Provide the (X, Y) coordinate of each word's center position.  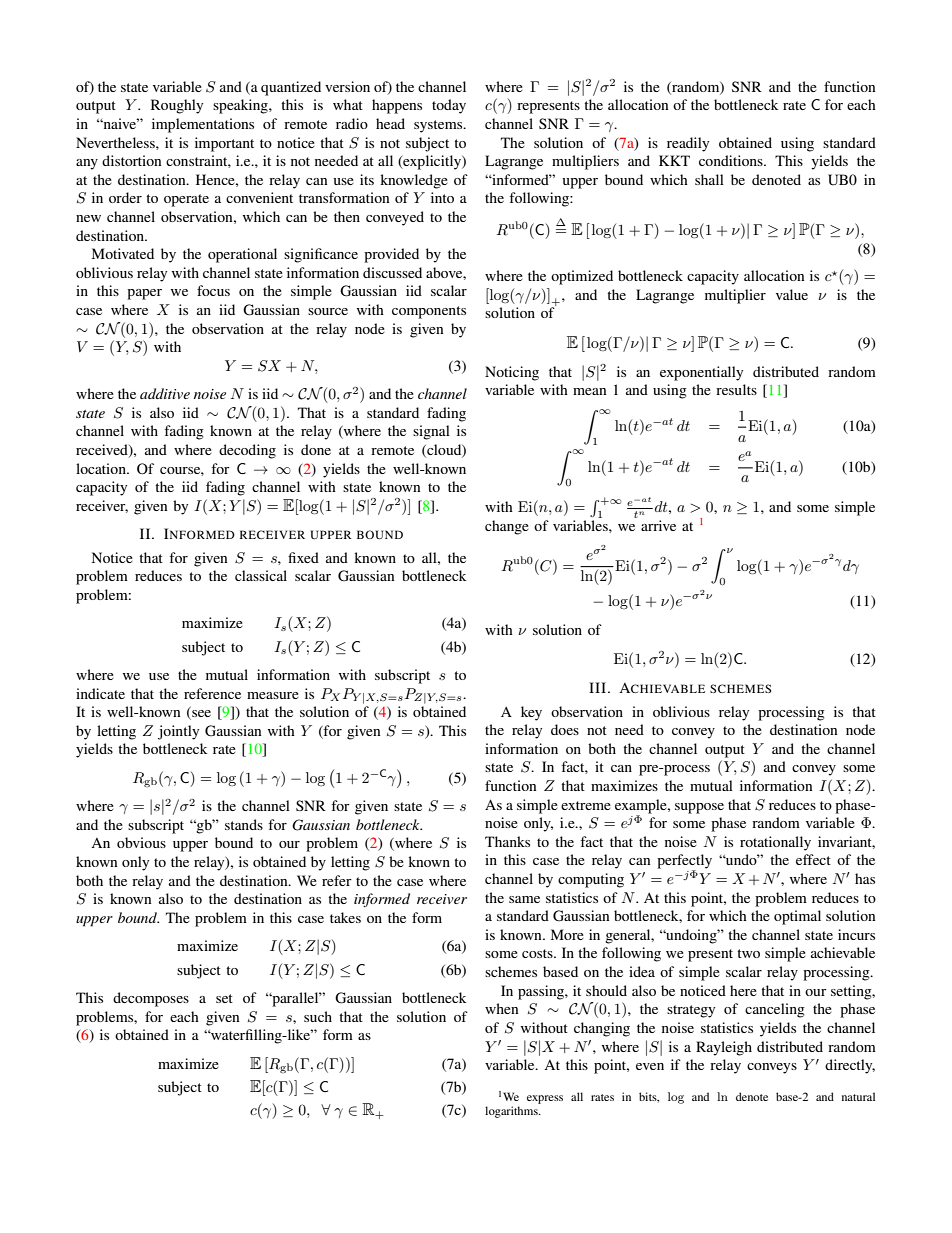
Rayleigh (724, 1048)
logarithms (512, 1112)
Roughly (177, 106)
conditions (732, 160)
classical (261, 575)
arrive (658, 525)
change (507, 527)
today (449, 106)
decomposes (151, 999)
